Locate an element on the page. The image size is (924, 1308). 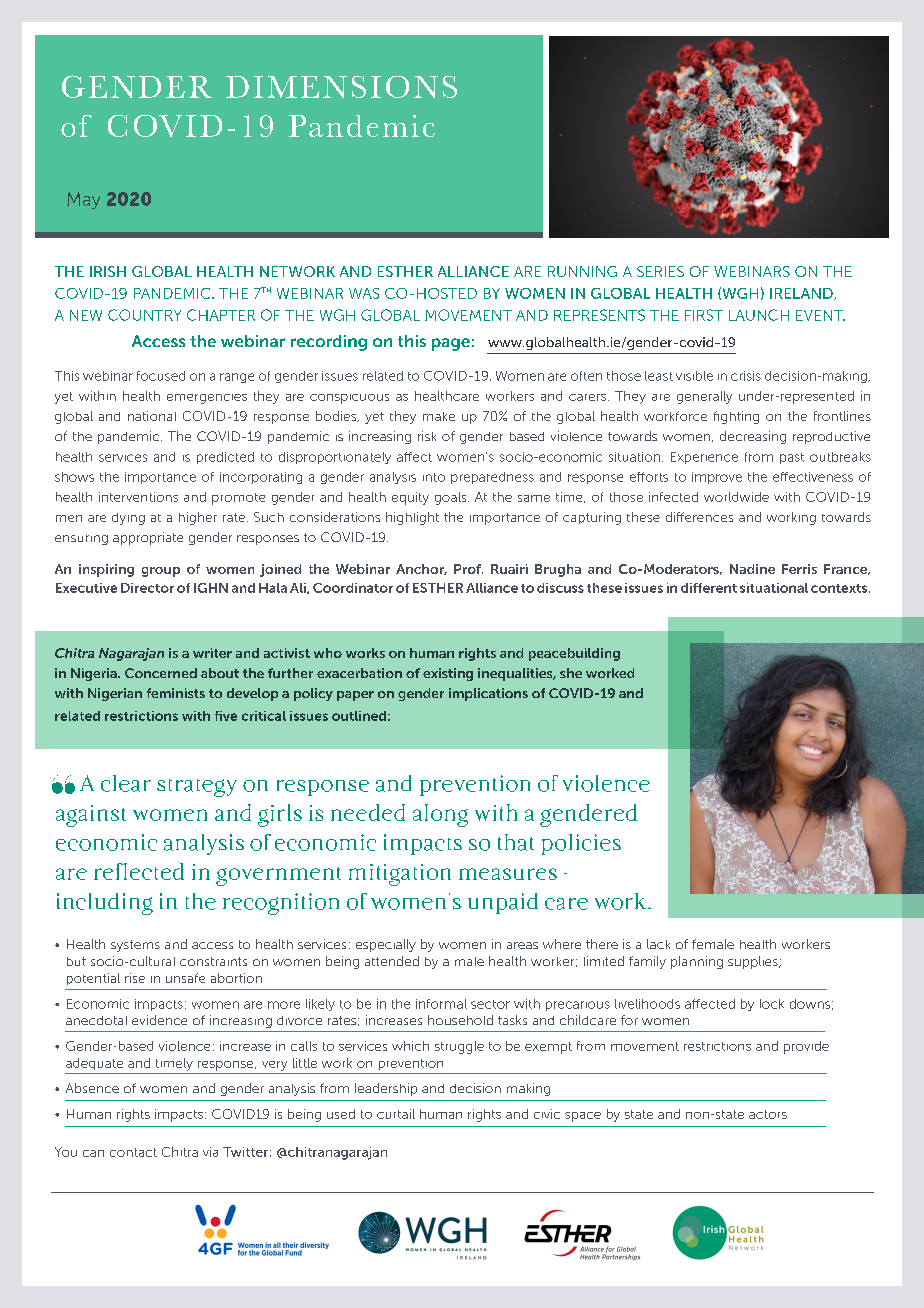
national is located at coordinates (152, 416).
